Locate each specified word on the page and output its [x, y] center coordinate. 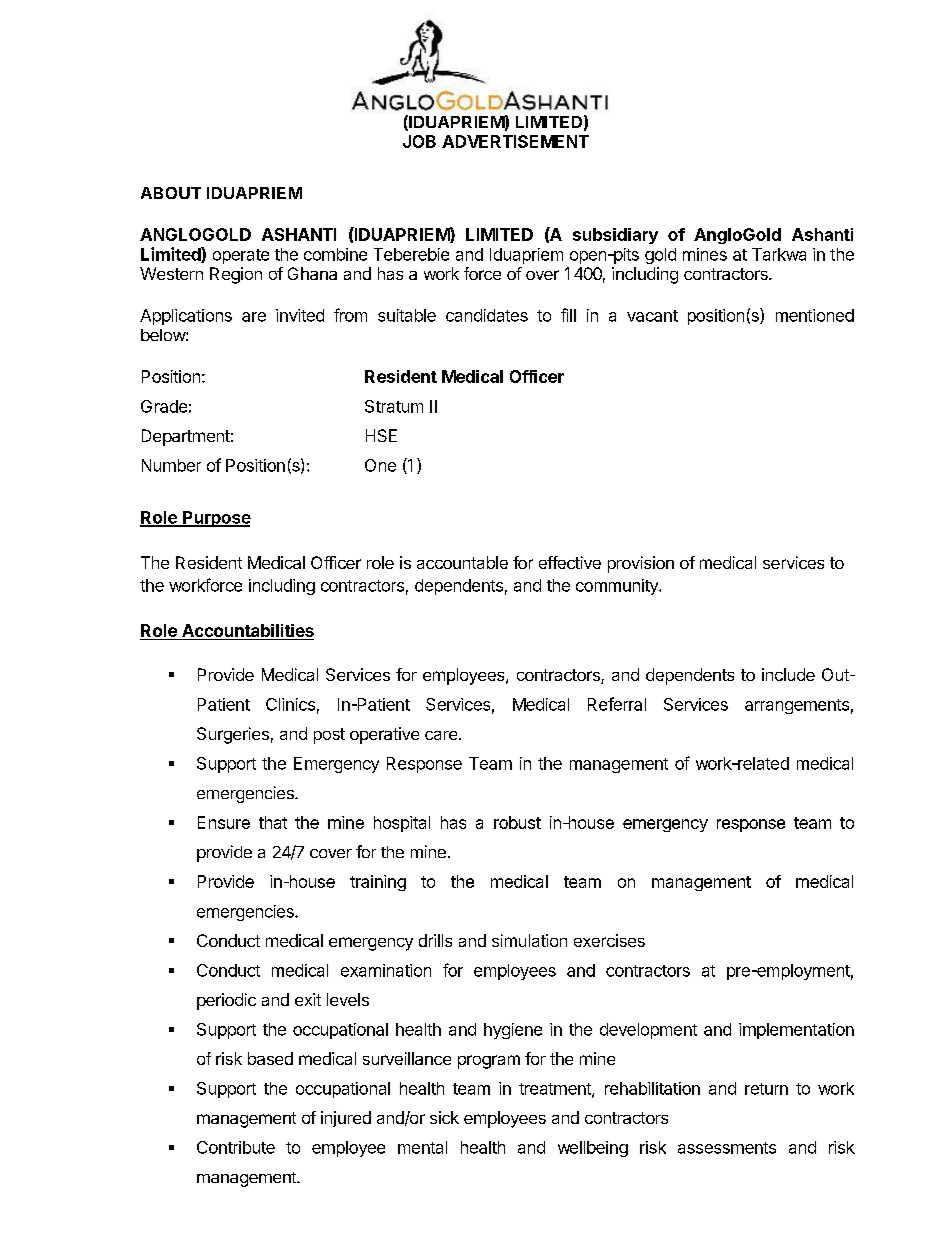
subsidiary [615, 236]
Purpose [216, 519]
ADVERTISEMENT [515, 141]
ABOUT [171, 193]
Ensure [224, 822]
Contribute [236, 1147]
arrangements [797, 706]
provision [641, 564]
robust [517, 822]
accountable [462, 562]
